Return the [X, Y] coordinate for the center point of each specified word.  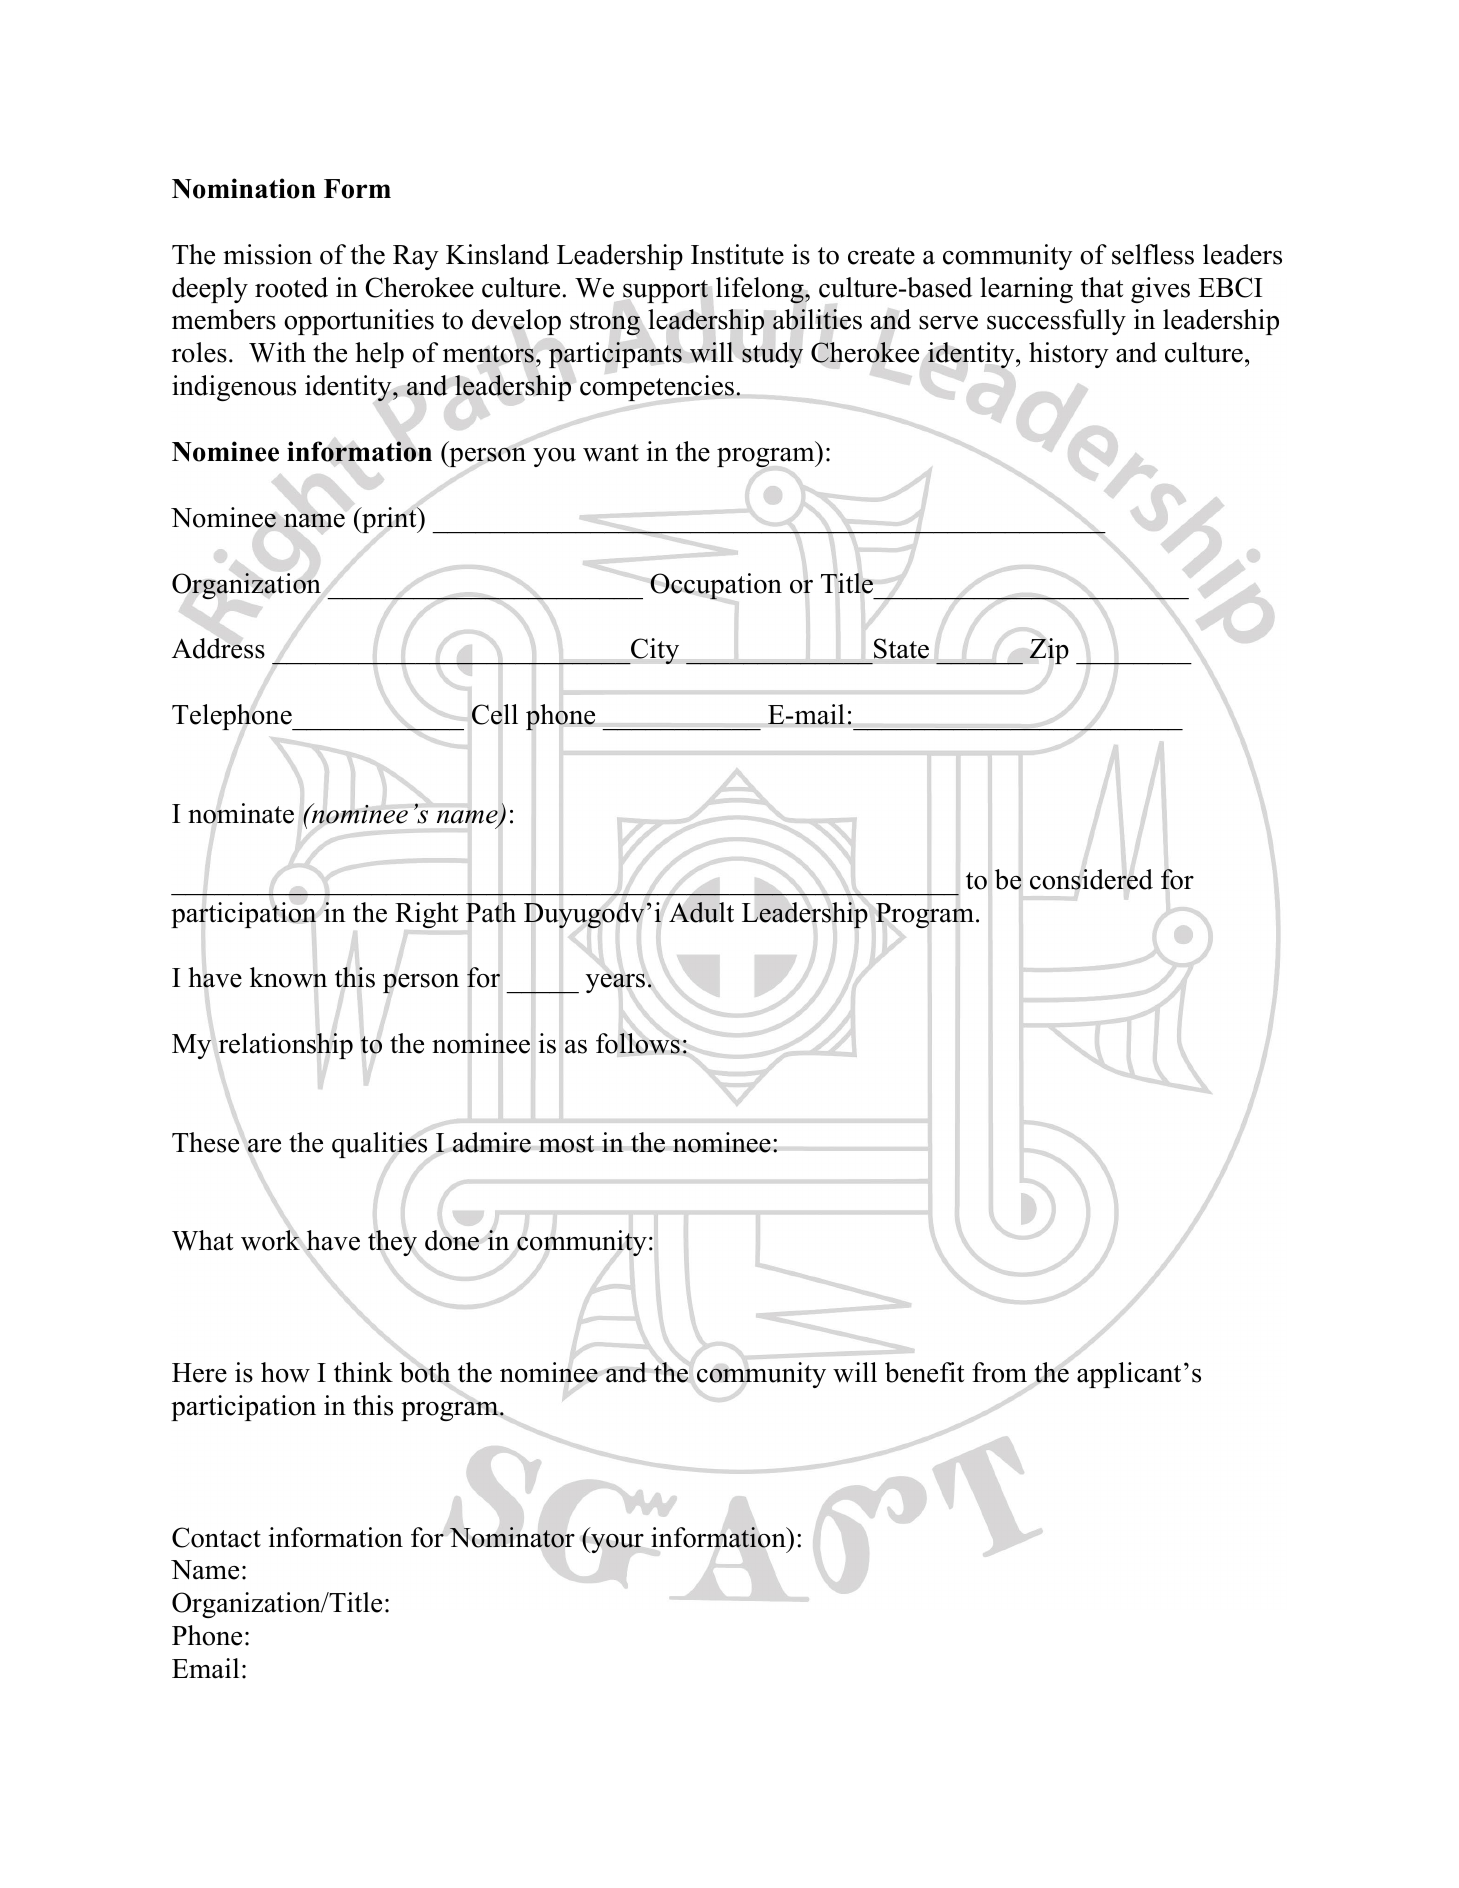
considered [1091, 879]
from [999, 1372]
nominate [241, 813]
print [389, 520]
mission [267, 254]
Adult [701, 912]
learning [1026, 290]
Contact [216, 1537]
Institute [737, 254]
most [567, 1144]
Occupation [716, 586]
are [264, 1146]
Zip [1049, 651]
